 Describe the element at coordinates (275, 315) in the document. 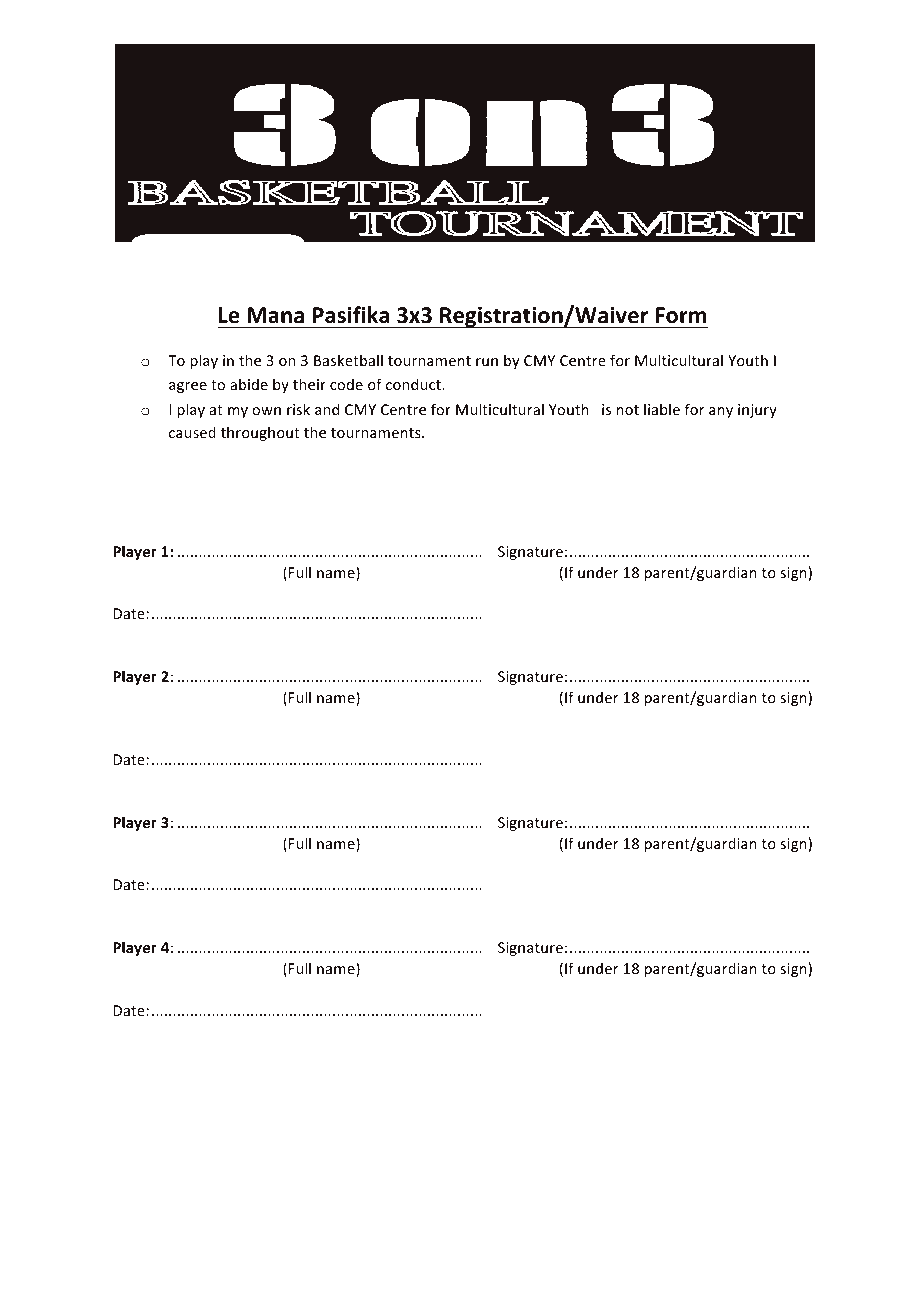

I see `Mana` at that location.
